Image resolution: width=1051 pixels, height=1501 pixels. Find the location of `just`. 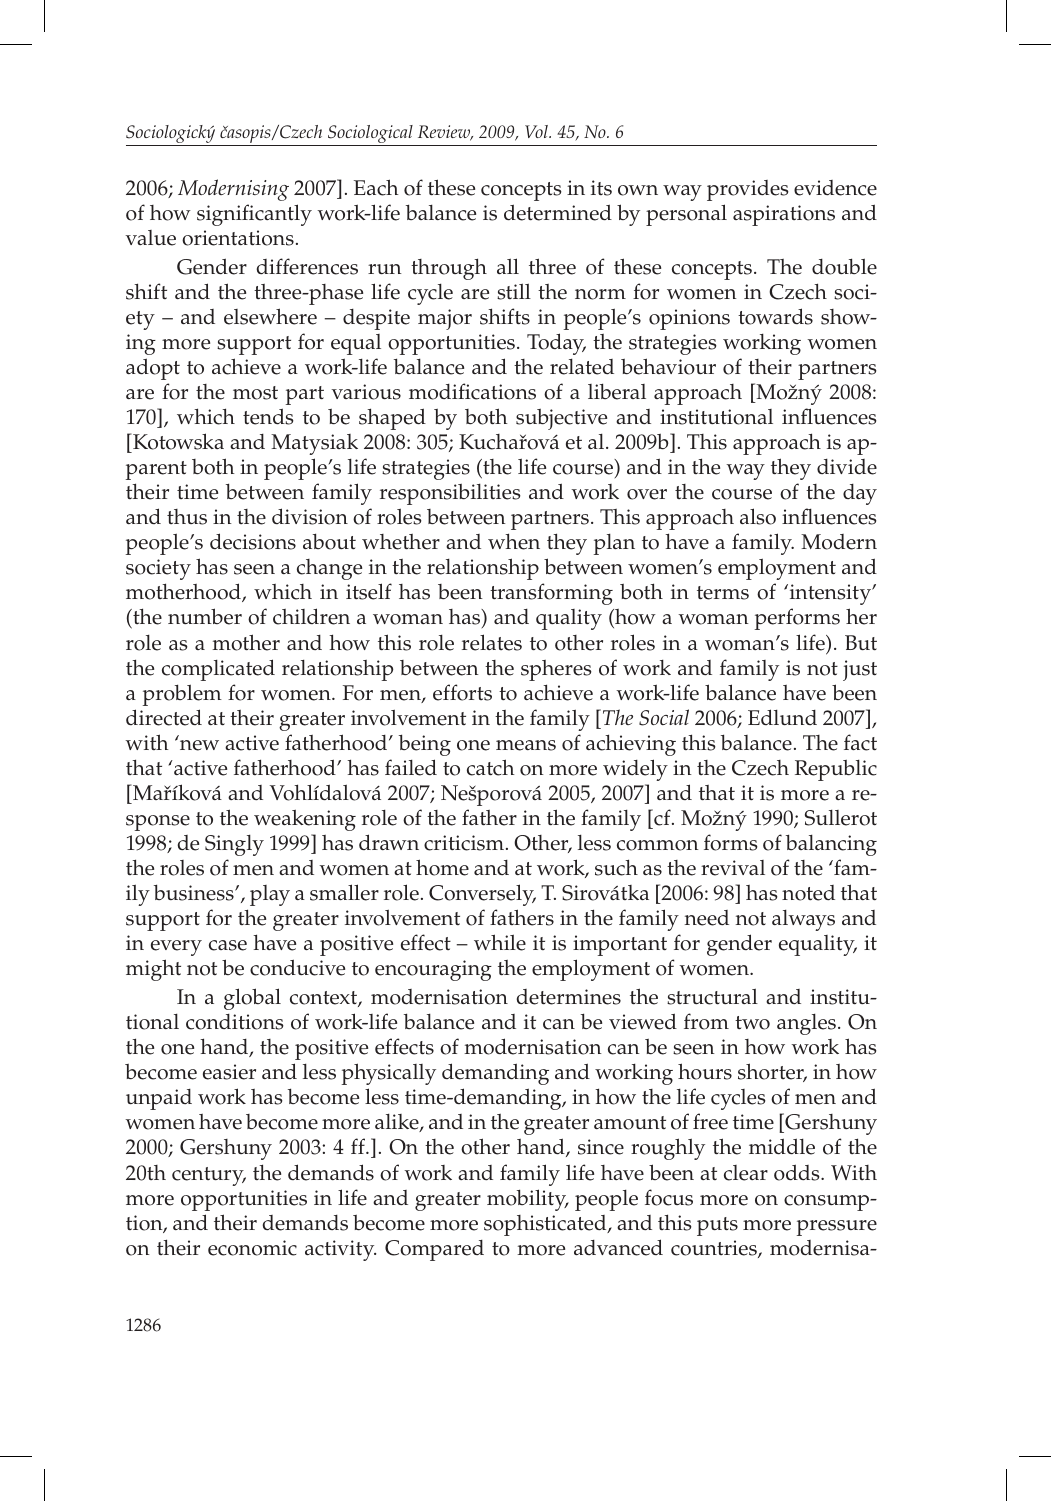

just is located at coordinates (860, 670).
